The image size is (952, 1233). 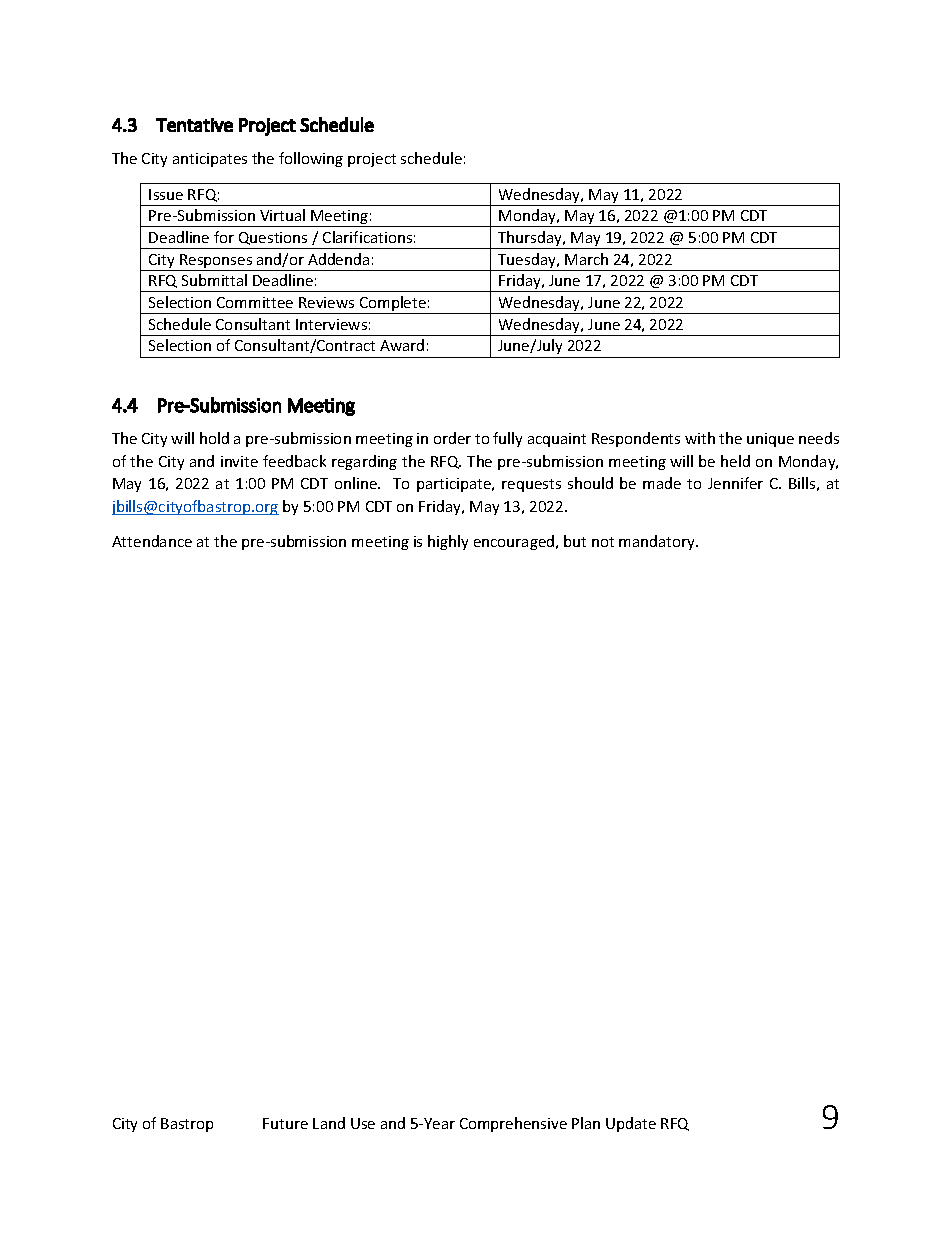 I want to click on anticipates, so click(x=210, y=160).
